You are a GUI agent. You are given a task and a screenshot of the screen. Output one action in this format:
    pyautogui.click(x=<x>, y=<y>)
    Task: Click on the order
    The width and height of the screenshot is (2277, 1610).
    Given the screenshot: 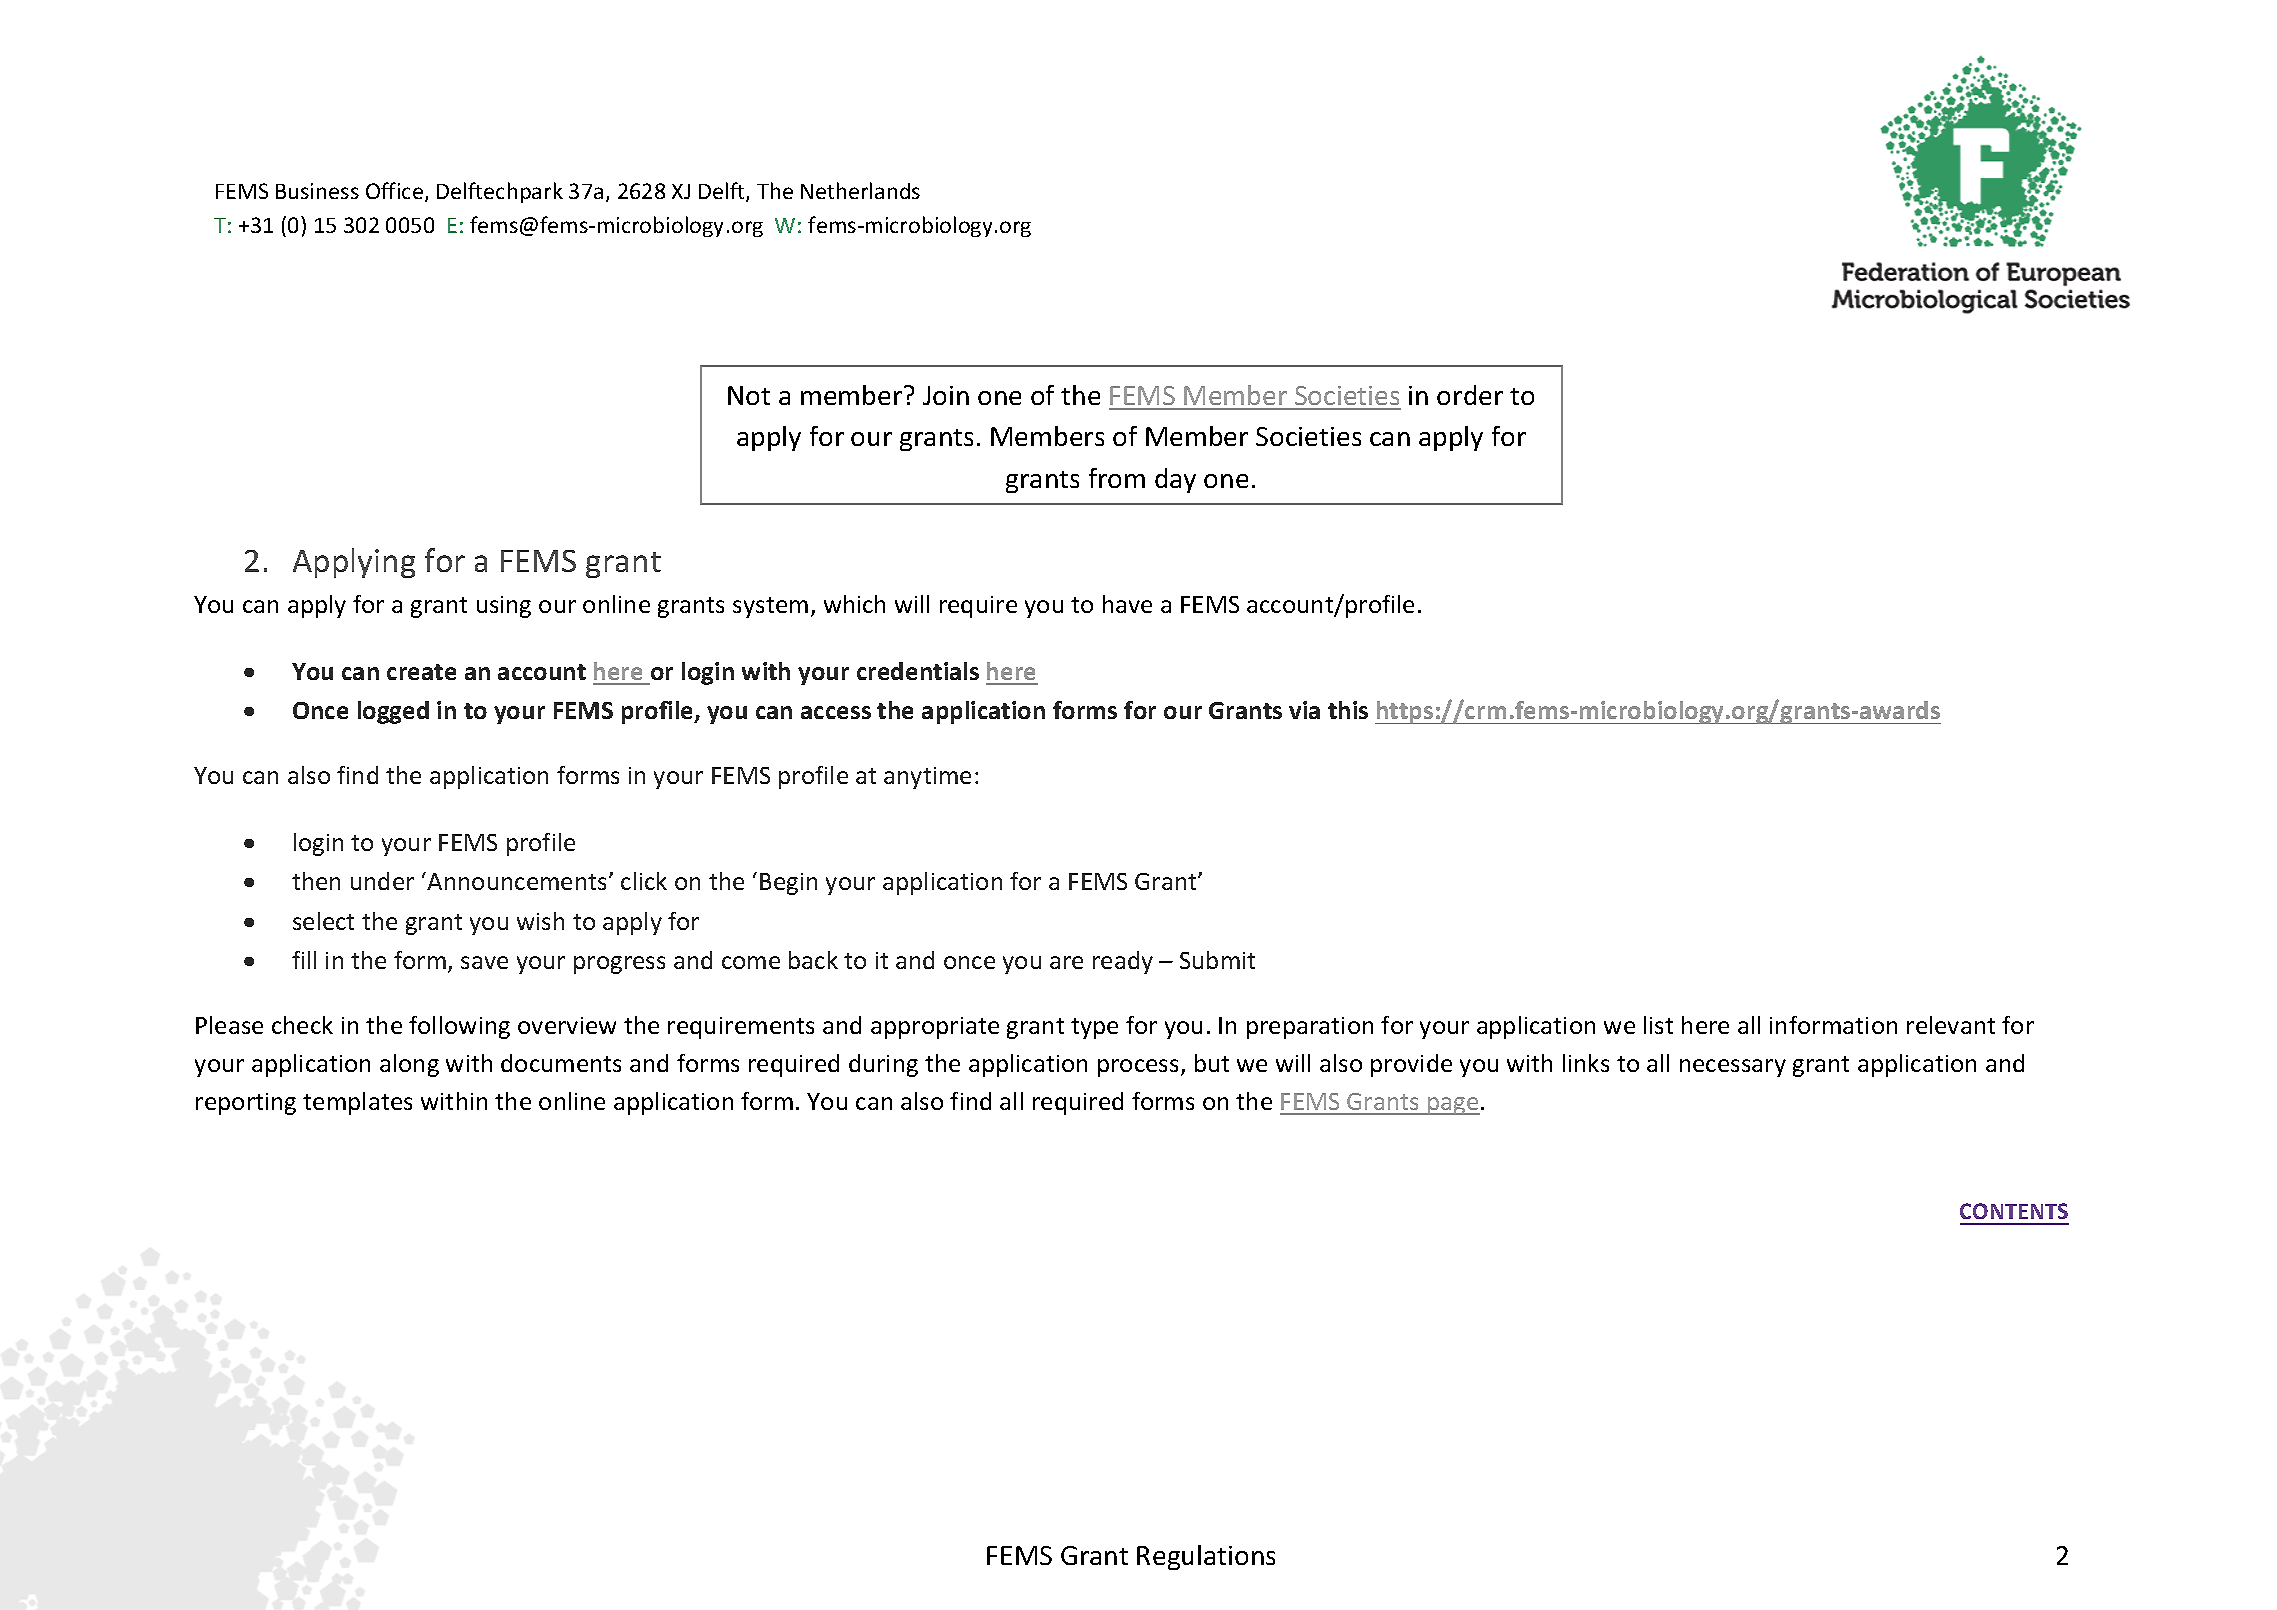 What is the action you would take?
    pyautogui.click(x=1470, y=395)
